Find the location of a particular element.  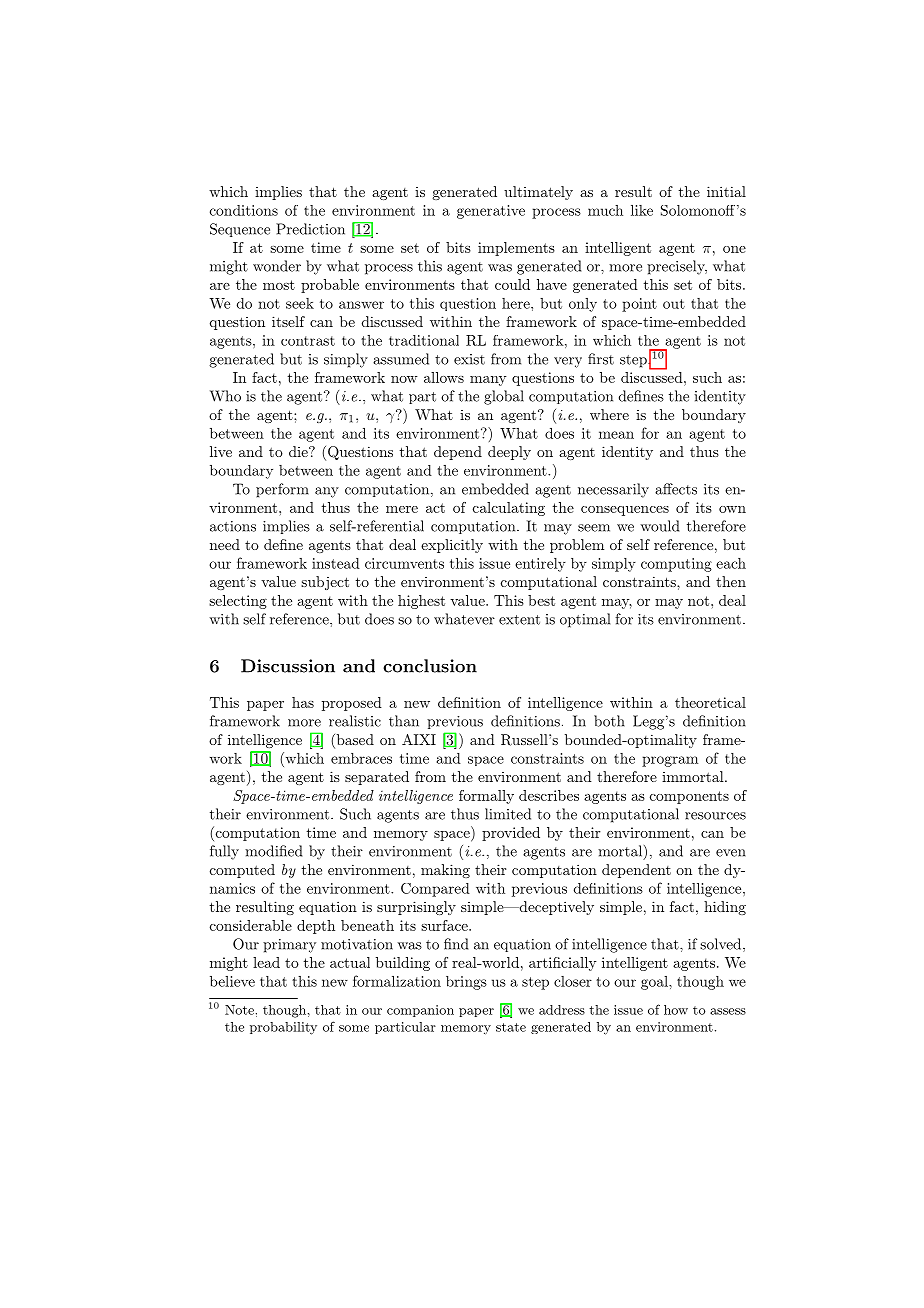

probability is located at coordinates (283, 1028).
